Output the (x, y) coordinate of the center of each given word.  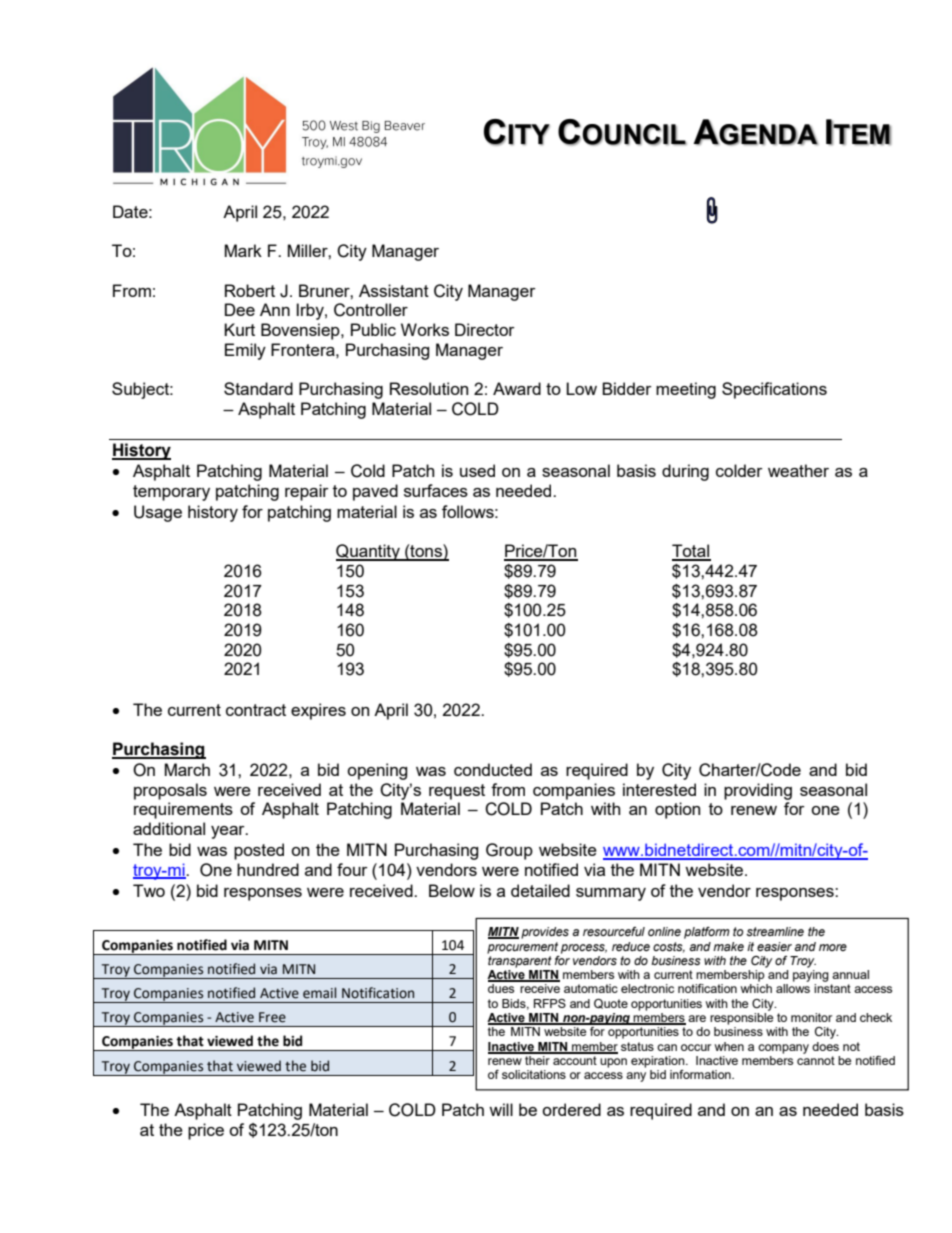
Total (691, 552)
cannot (816, 1060)
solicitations (534, 1074)
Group (509, 851)
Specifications (774, 390)
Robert (250, 290)
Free (272, 1017)
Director (485, 329)
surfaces (436, 490)
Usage (158, 513)
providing (758, 791)
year (229, 832)
